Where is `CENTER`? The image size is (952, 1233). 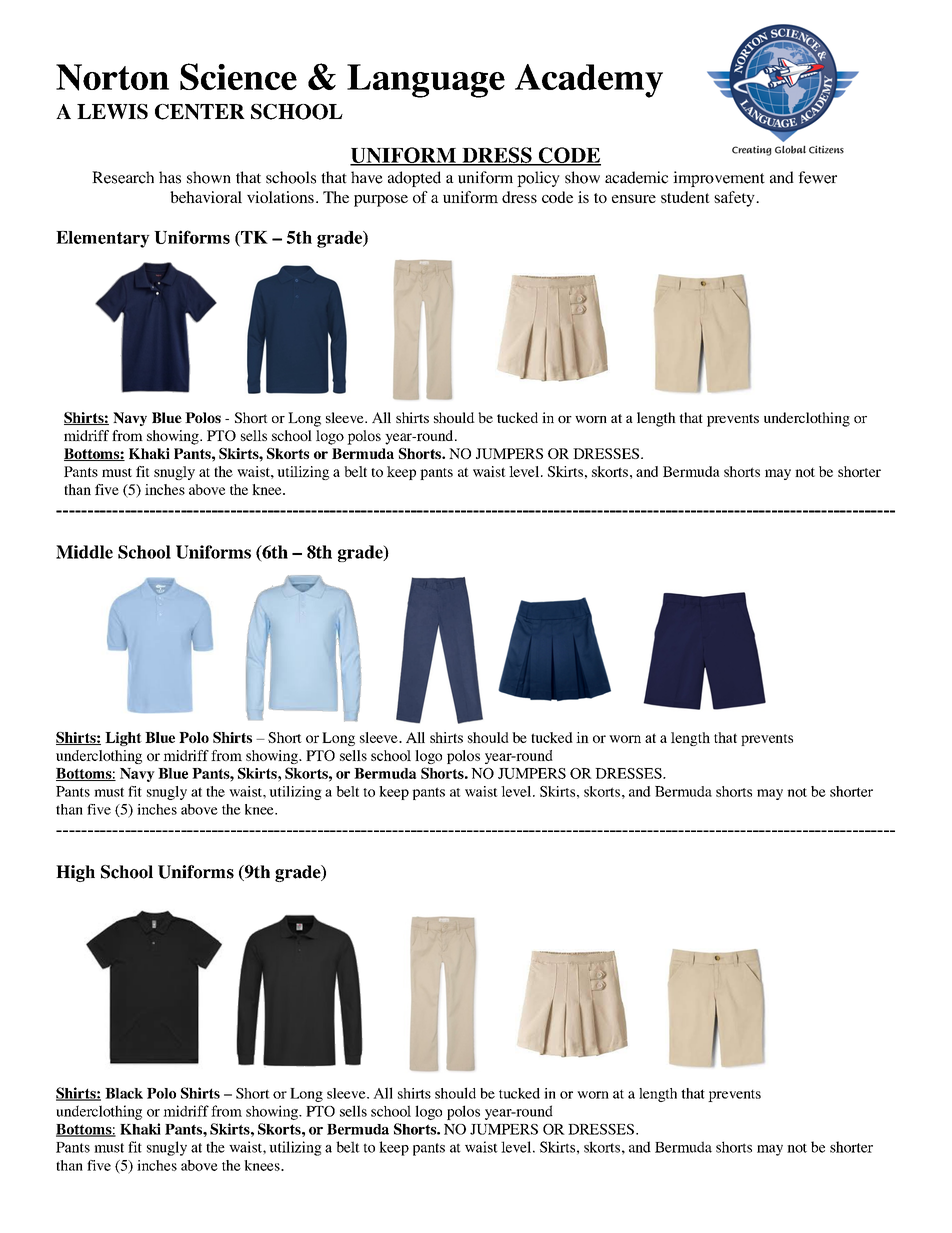
CENTER is located at coordinates (200, 112).
